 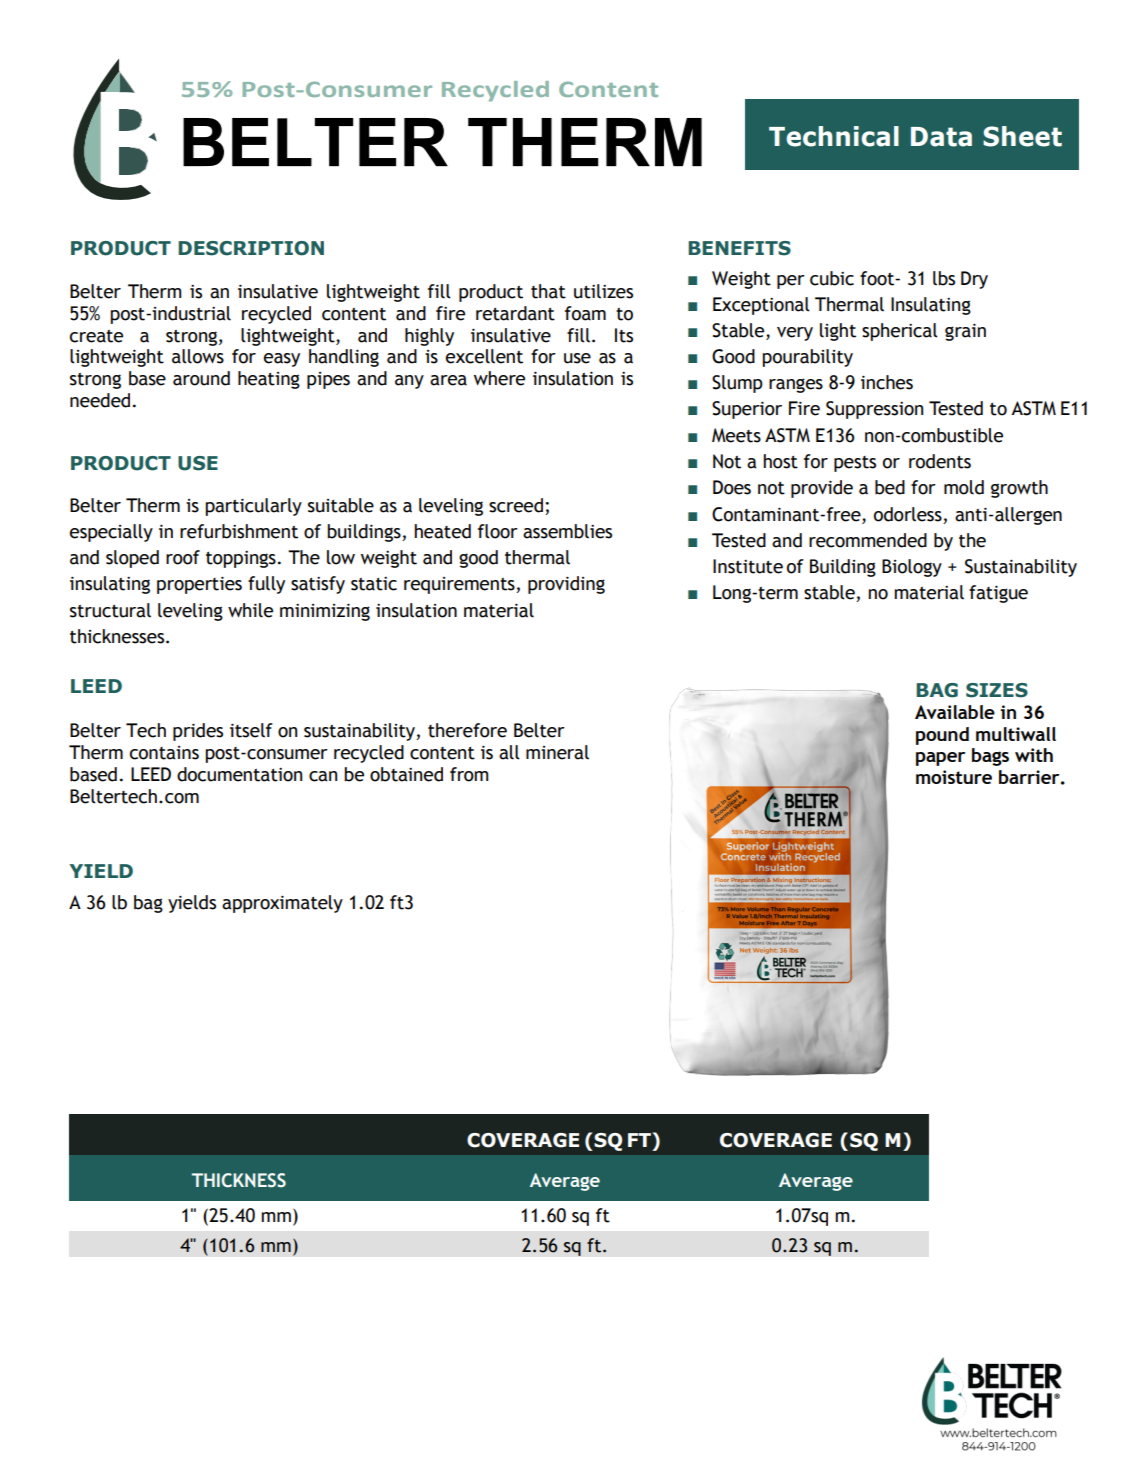 I want to click on spherical, so click(x=900, y=332).
